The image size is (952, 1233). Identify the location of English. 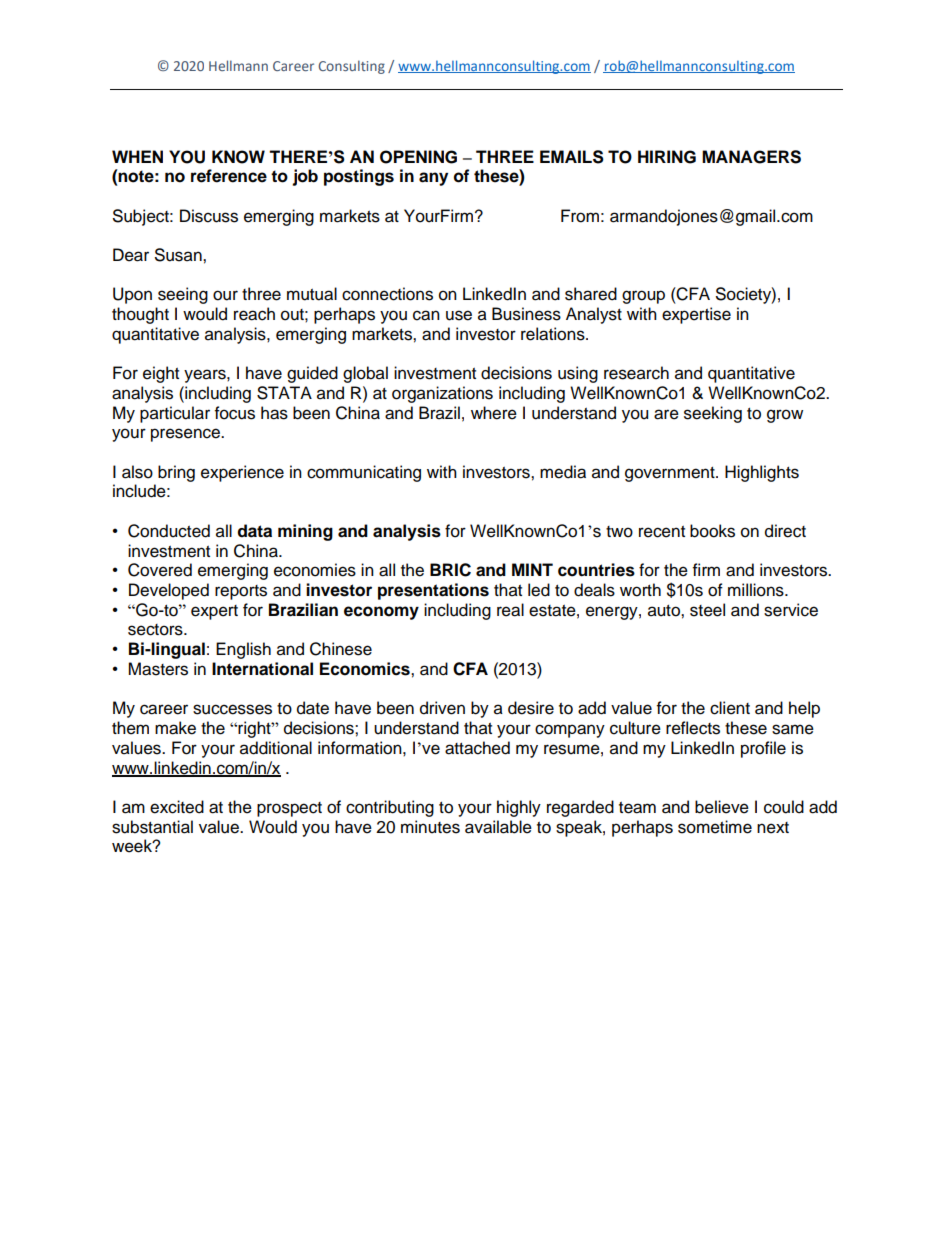
(243, 650).
